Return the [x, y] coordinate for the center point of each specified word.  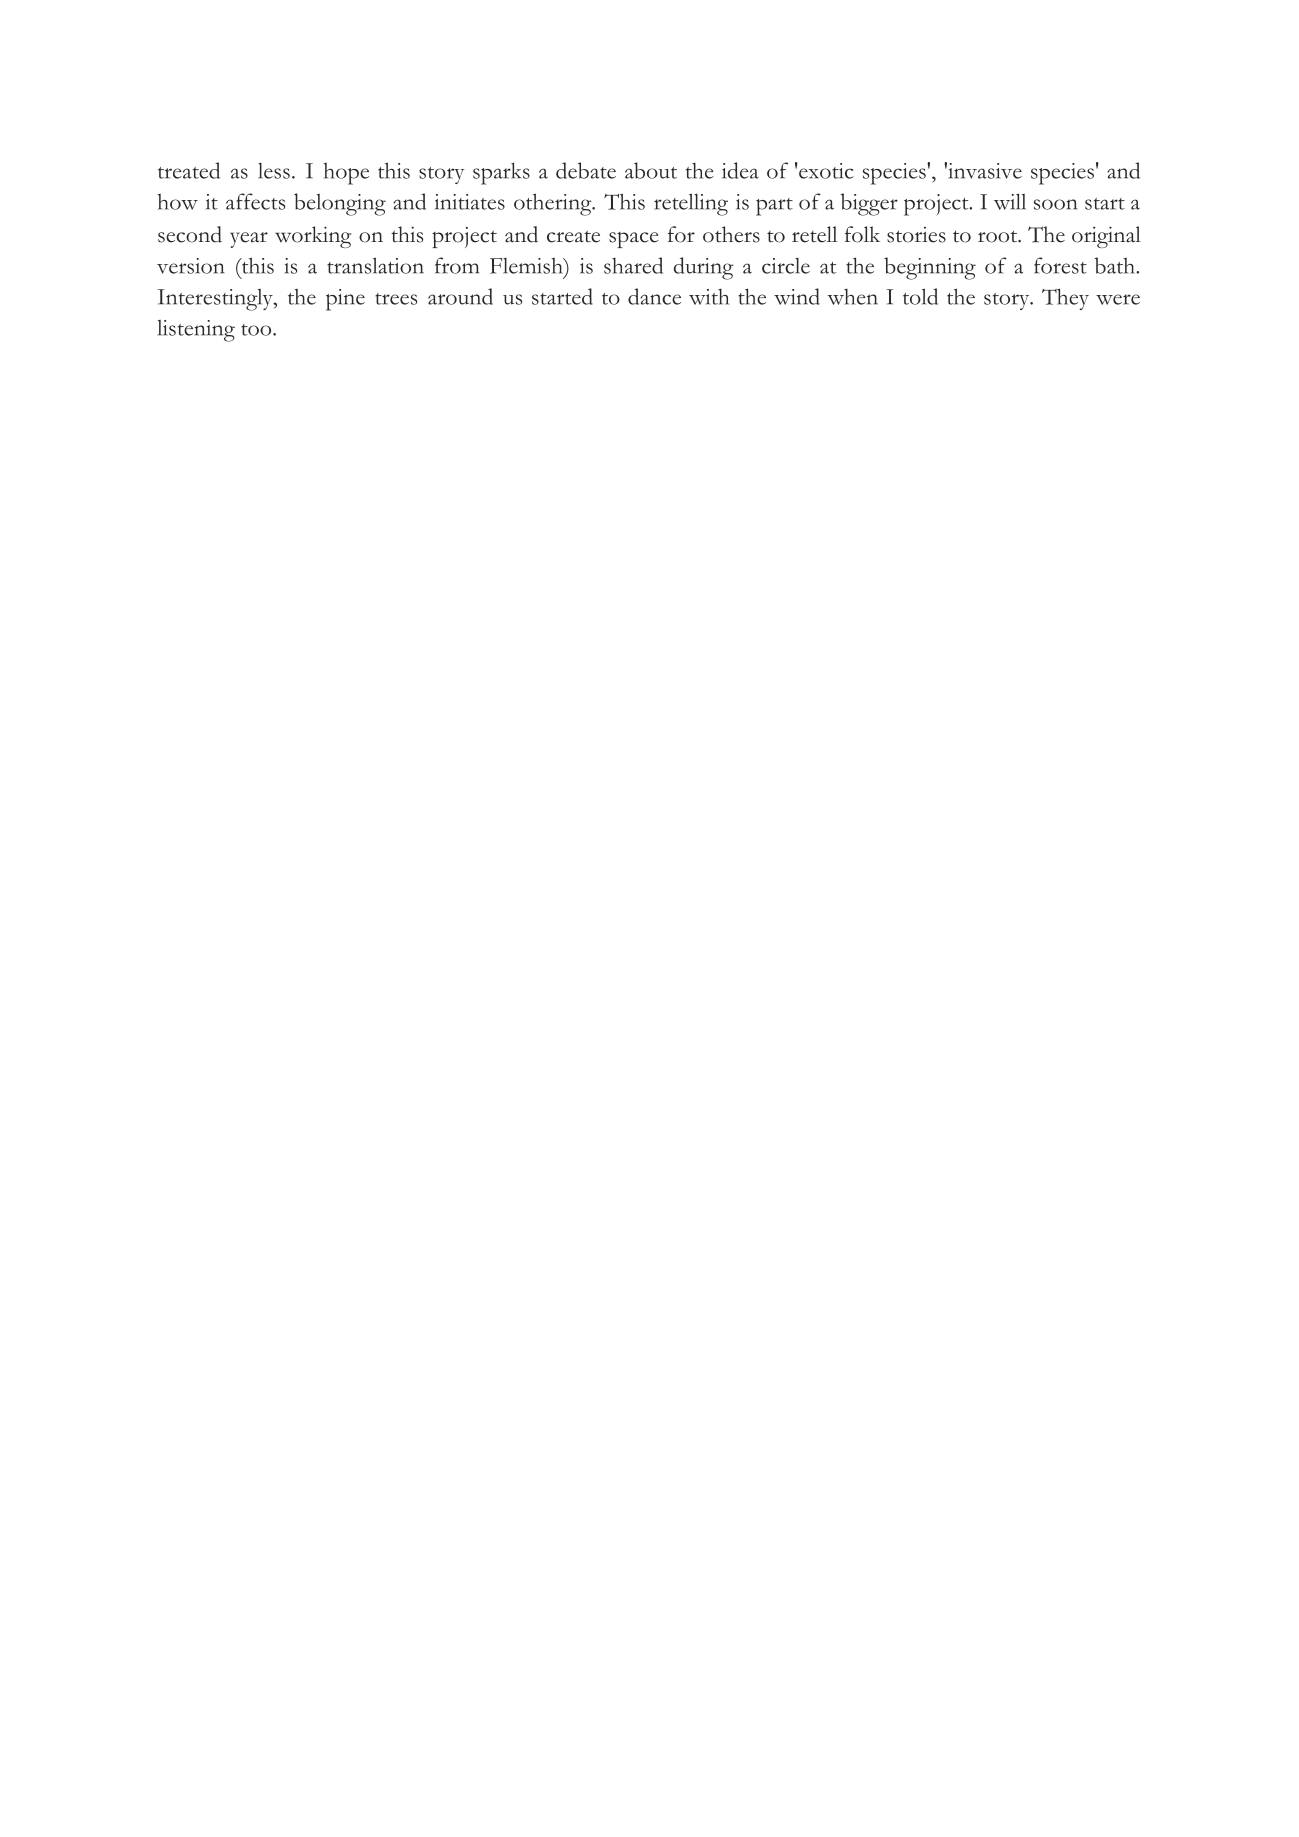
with [709, 297]
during [704, 268]
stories [916, 235]
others [731, 234]
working [313, 237]
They [1065, 299]
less [274, 171]
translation [375, 265]
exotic [825, 171]
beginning [930, 268]
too [257, 330]
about [651, 170]
